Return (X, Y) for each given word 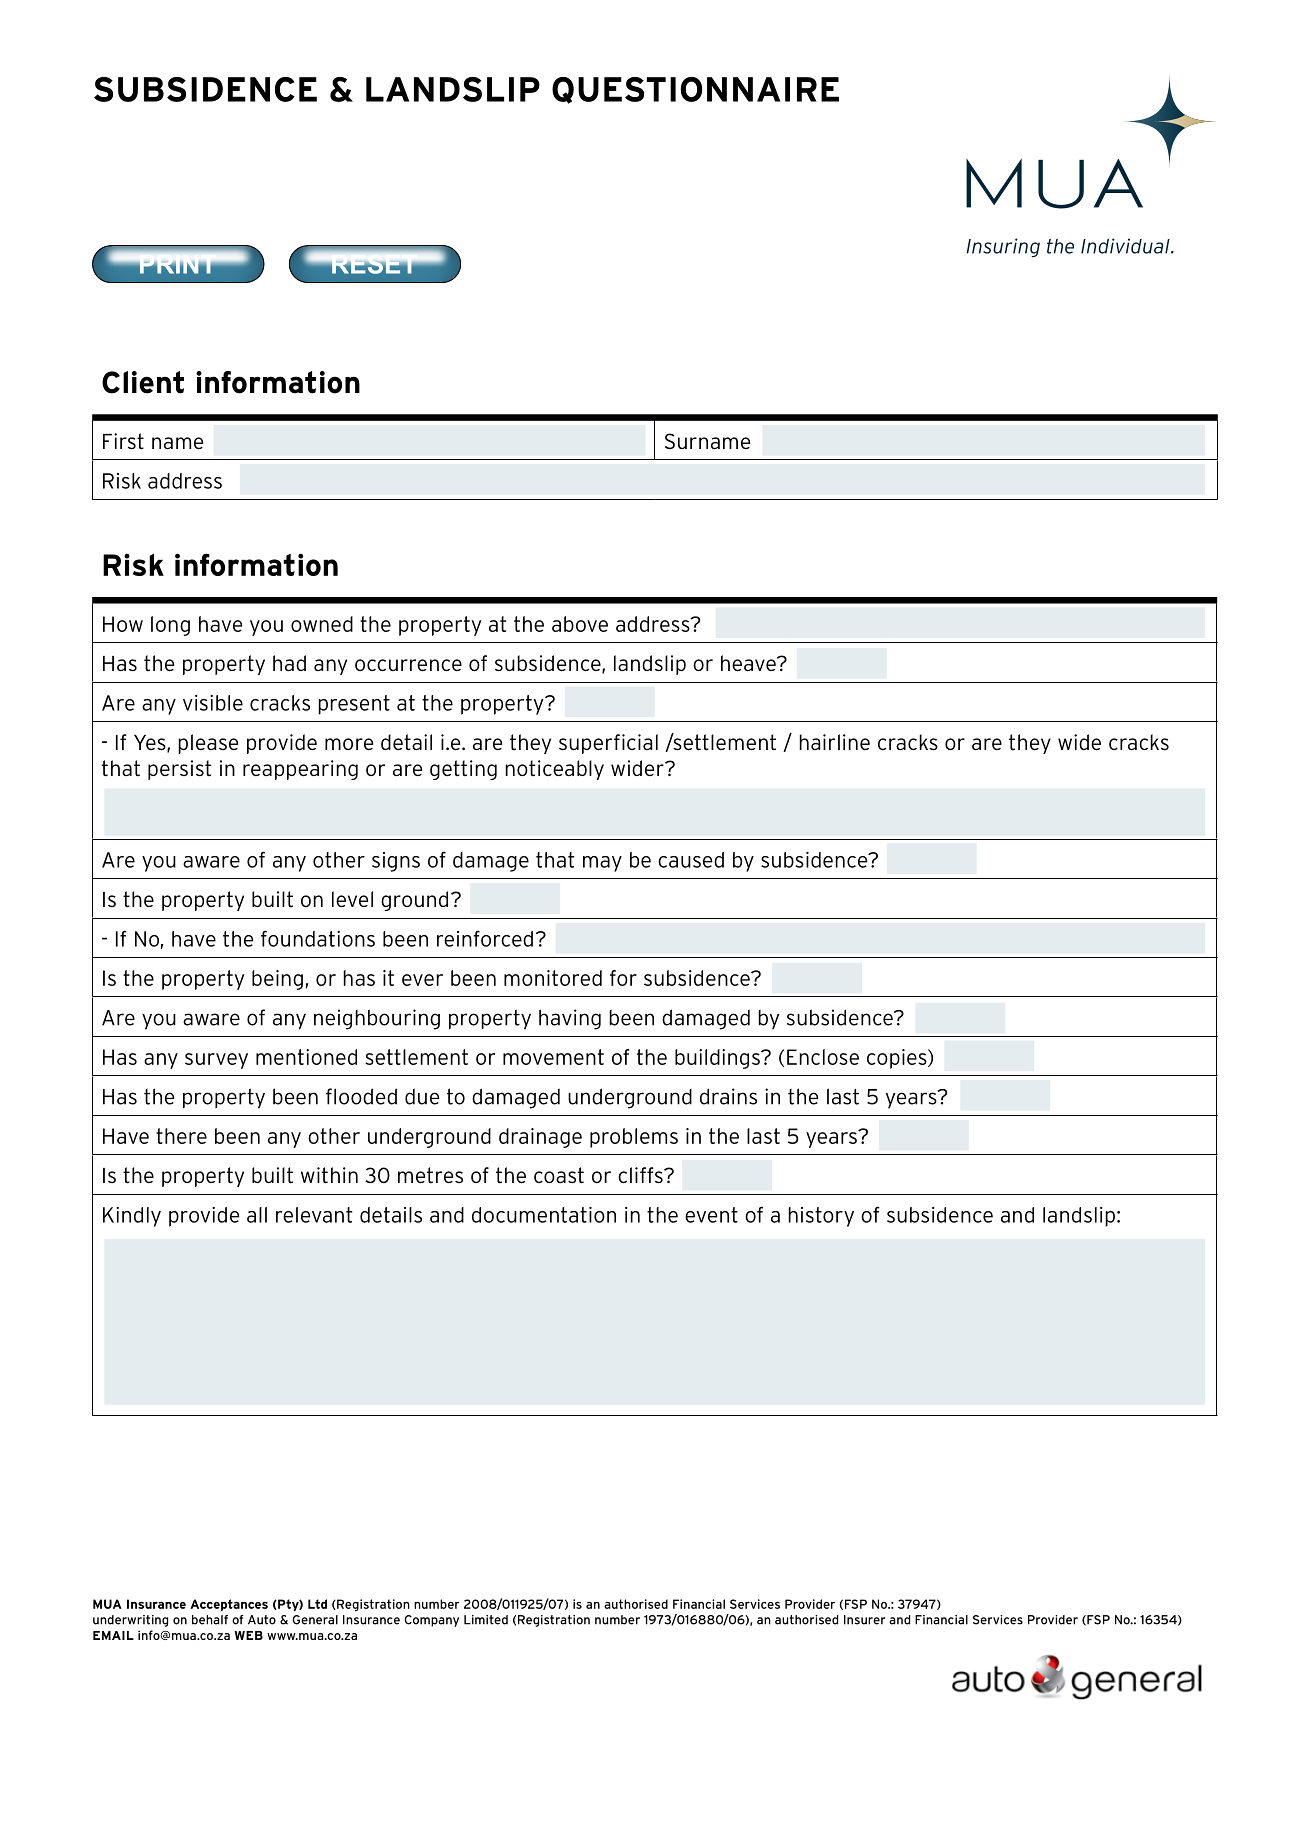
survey (216, 1061)
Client (143, 382)
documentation (544, 1215)
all (257, 1215)
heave (749, 663)
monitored (553, 978)
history (821, 1217)
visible (213, 703)
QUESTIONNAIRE (695, 90)
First (123, 441)
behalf (210, 1620)
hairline (834, 742)
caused (691, 860)
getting (463, 770)
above (580, 624)
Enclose (823, 1057)
